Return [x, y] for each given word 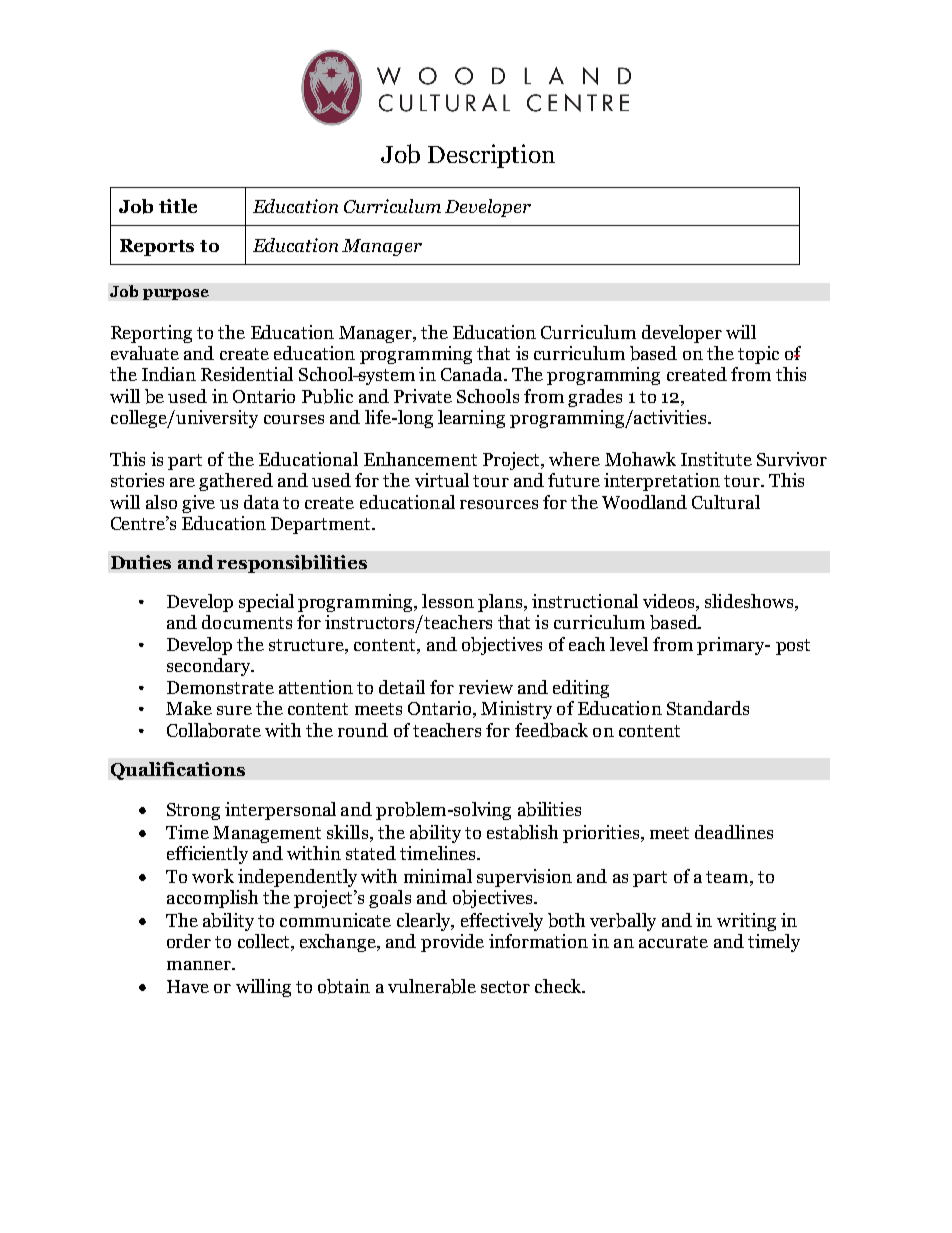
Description [491, 156]
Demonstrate [220, 687]
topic [758, 355]
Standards [708, 708]
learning [471, 419]
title [178, 206]
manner [200, 965]
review [486, 687]
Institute [716, 459]
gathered [236, 482]
